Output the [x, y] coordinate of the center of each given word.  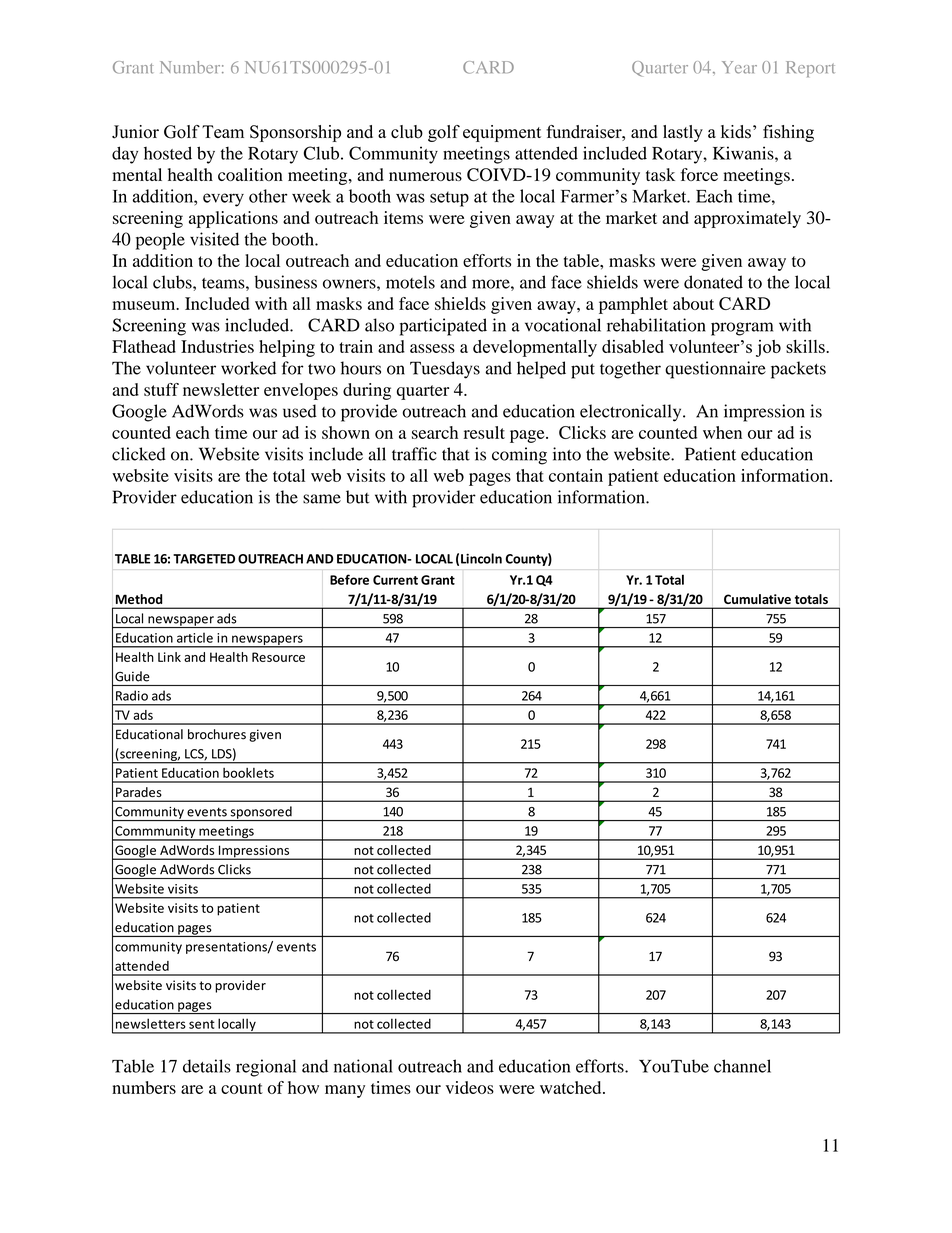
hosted [168, 153]
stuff [161, 389]
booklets [248, 773]
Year [739, 67]
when [722, 432]
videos [470, 1087]
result [484, 432]
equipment [502, 133]
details [207, 1066]
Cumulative [757, 599]
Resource [278, 657]
